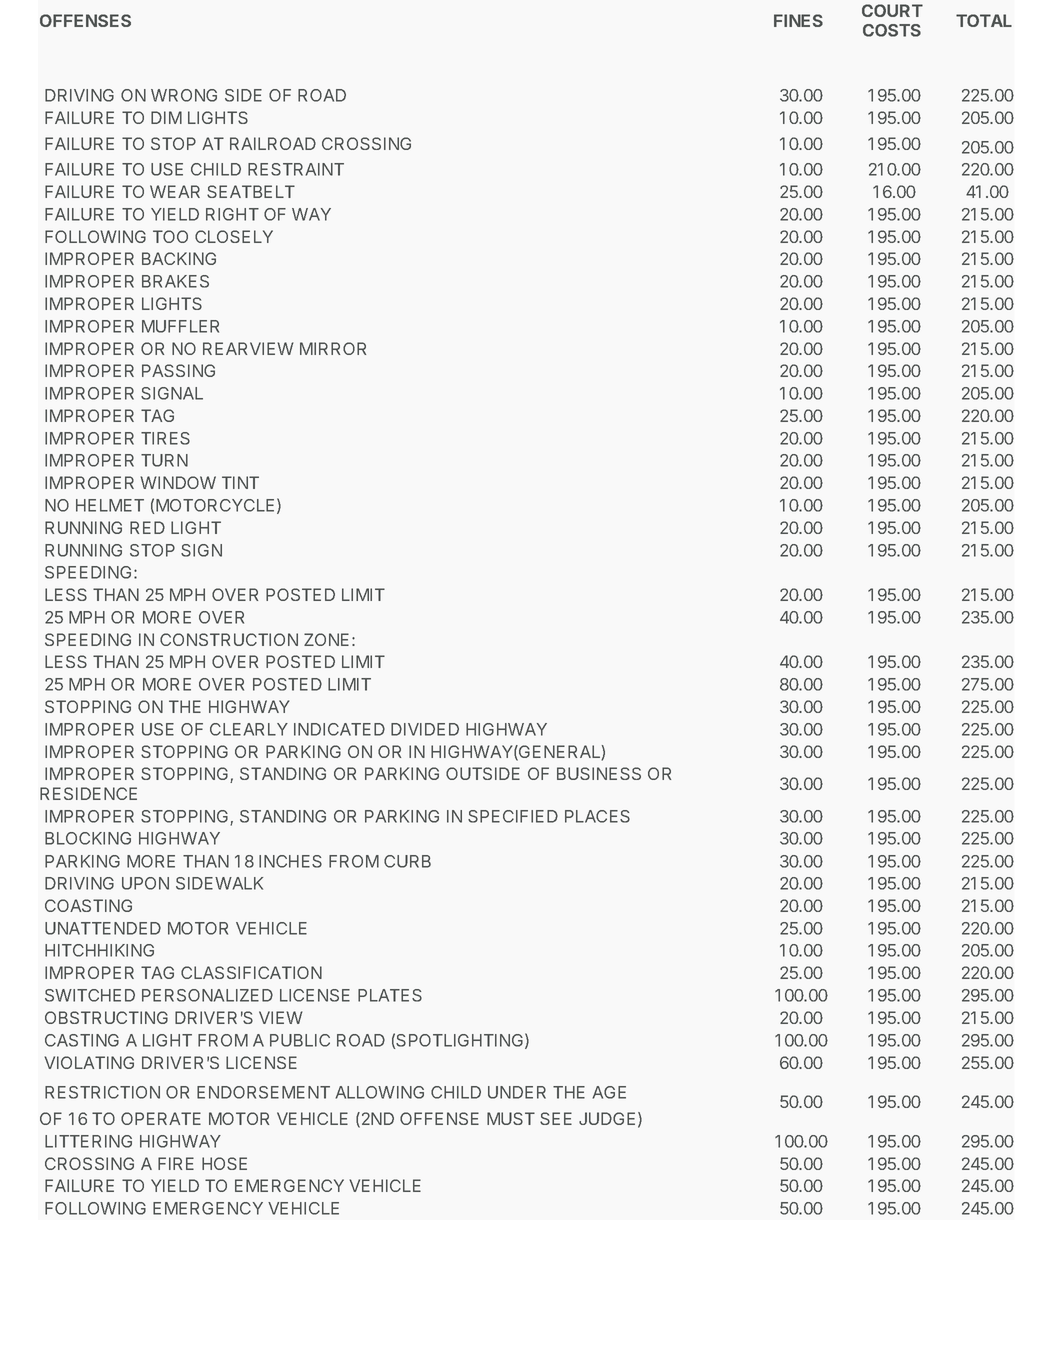 Image resolution: width=1054 pixels, height=1364 pixels. What do you see at coordinates (326, 639) in the page?
I see `ZONE` at bounding box center [326, 639].
